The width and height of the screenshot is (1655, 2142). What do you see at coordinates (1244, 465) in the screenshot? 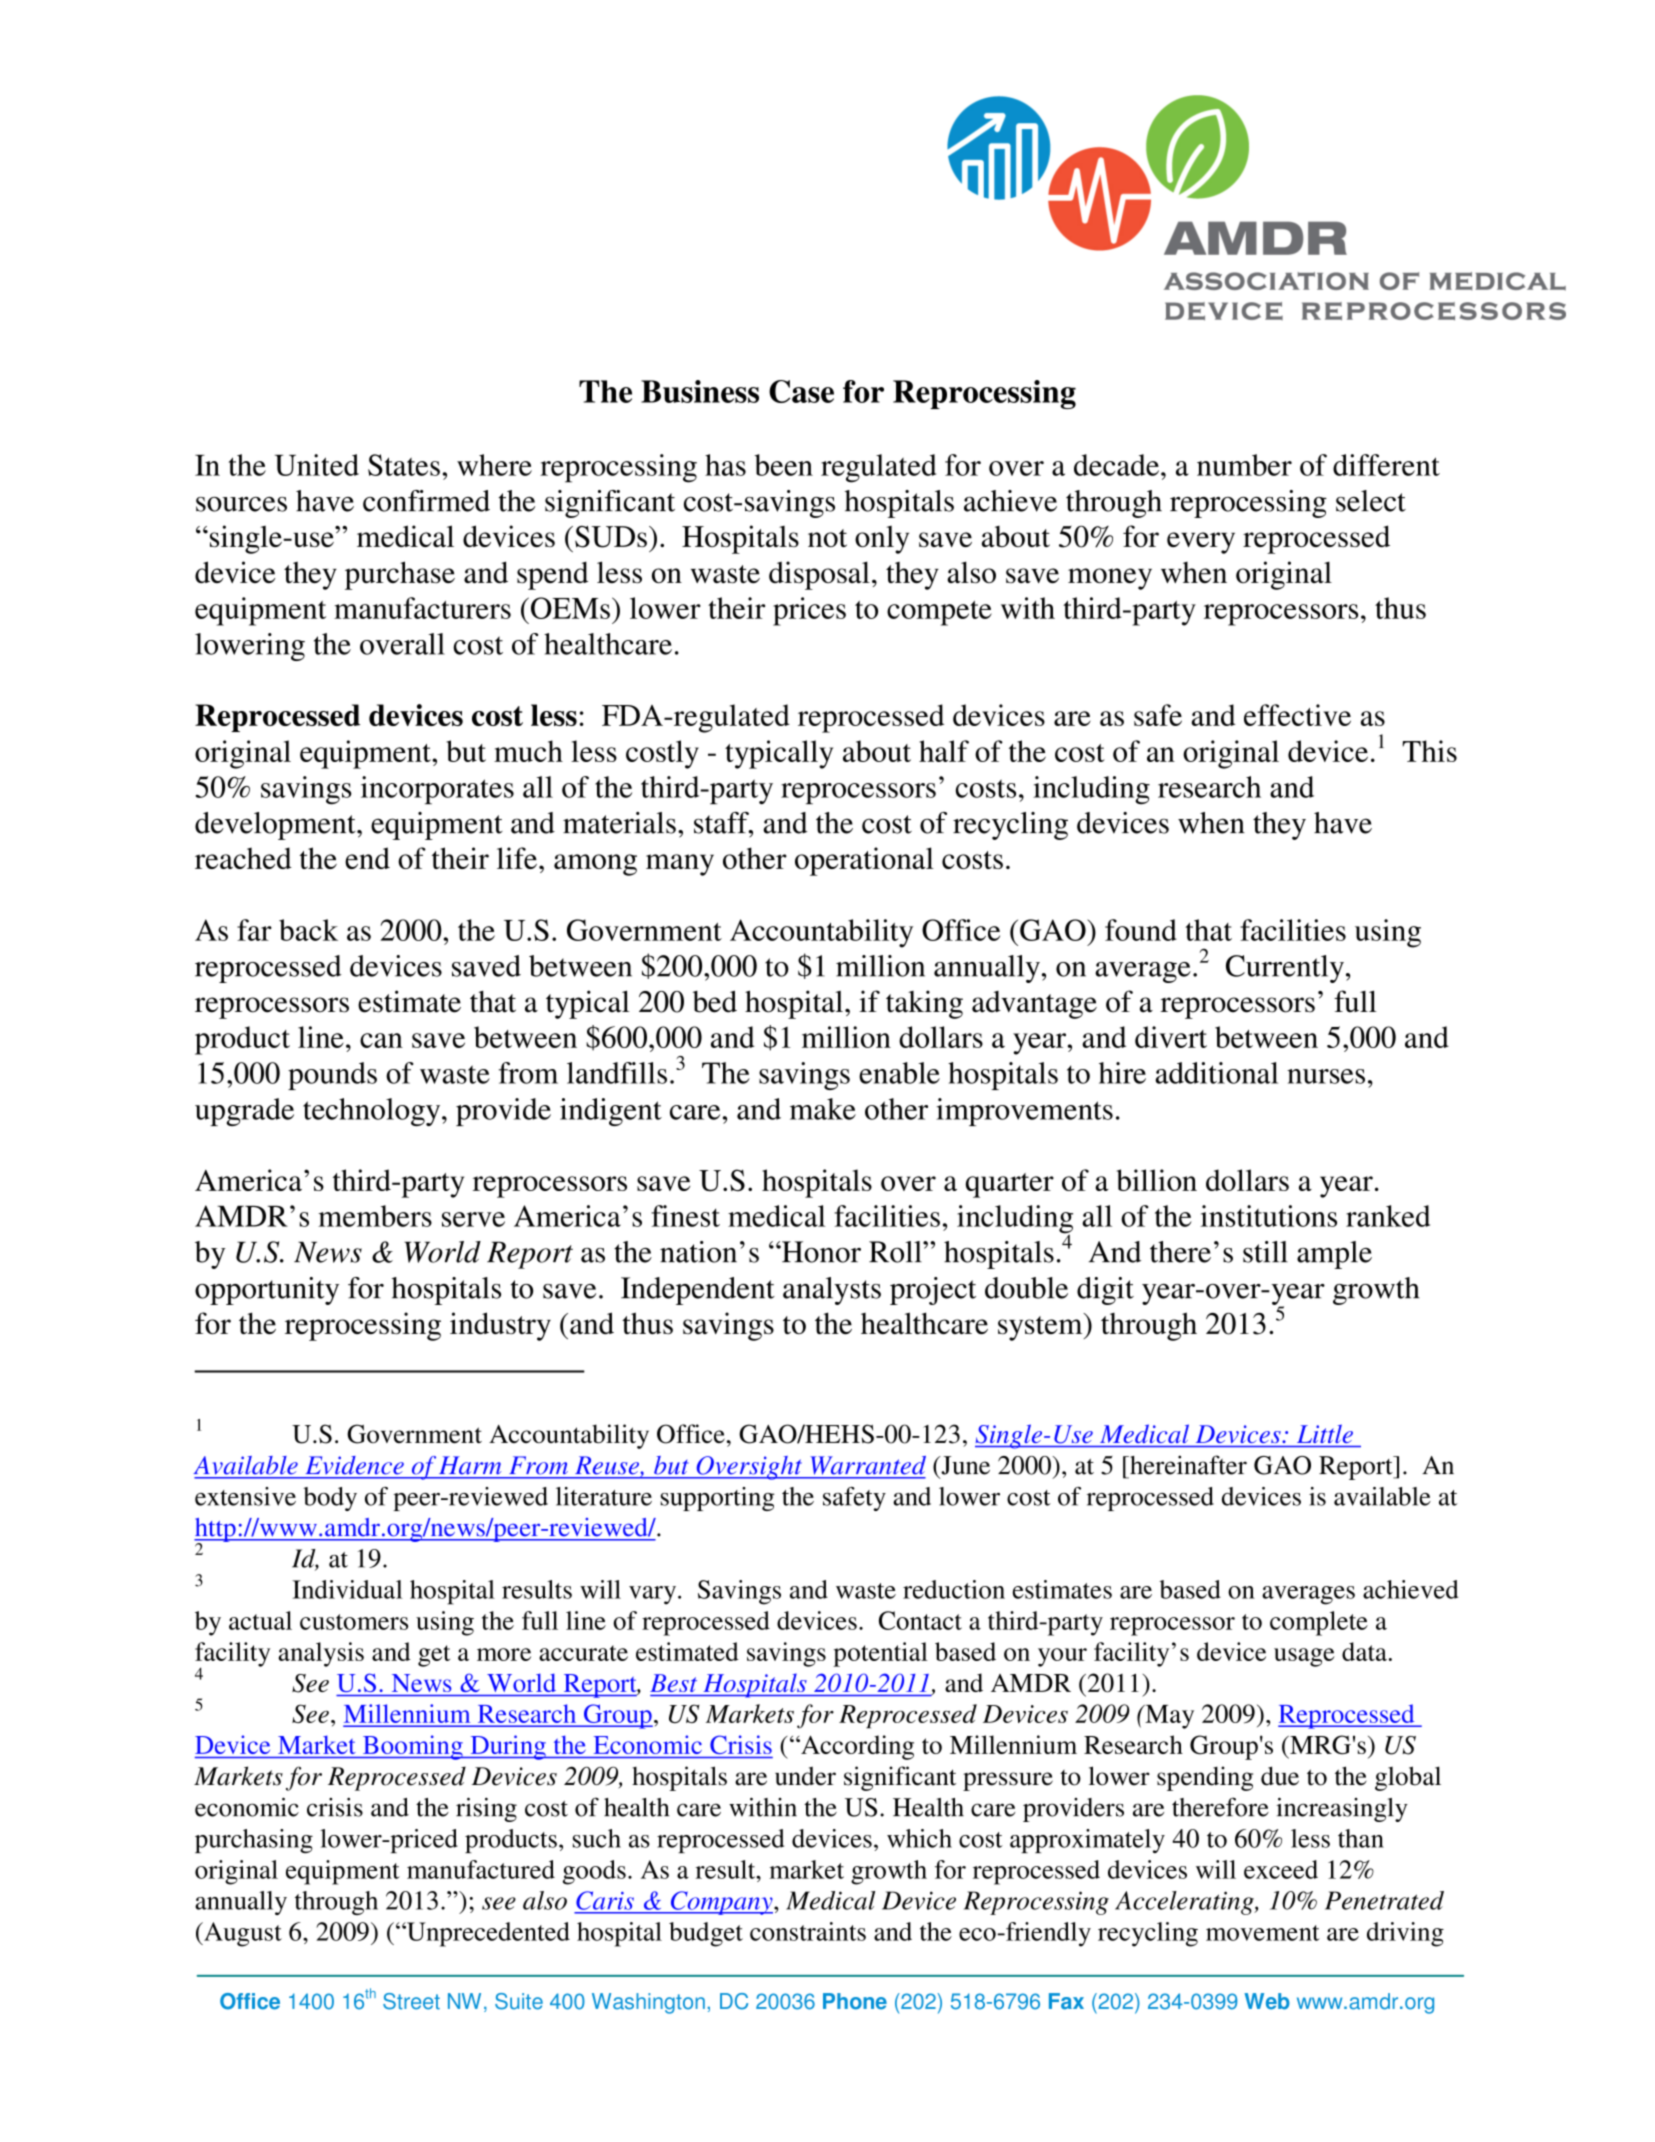
I see `number` at bounding box center [1244, 465].
